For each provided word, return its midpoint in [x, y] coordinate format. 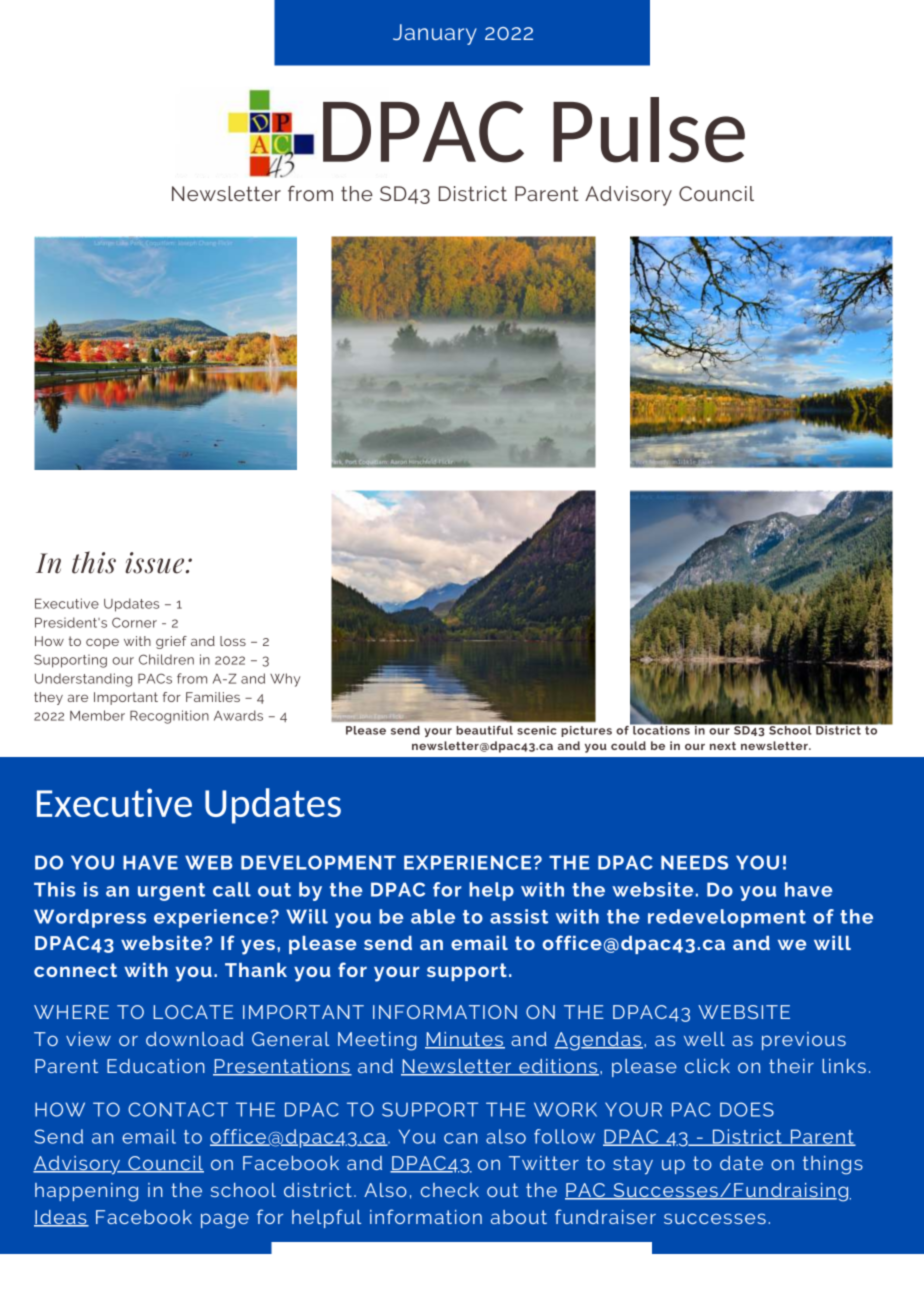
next [723, 746]
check [450, 1190]
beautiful [484, 730]
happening [86, 1192]
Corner [134, 622]
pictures [586, 731]
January [435, 34]
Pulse [649, 130]
